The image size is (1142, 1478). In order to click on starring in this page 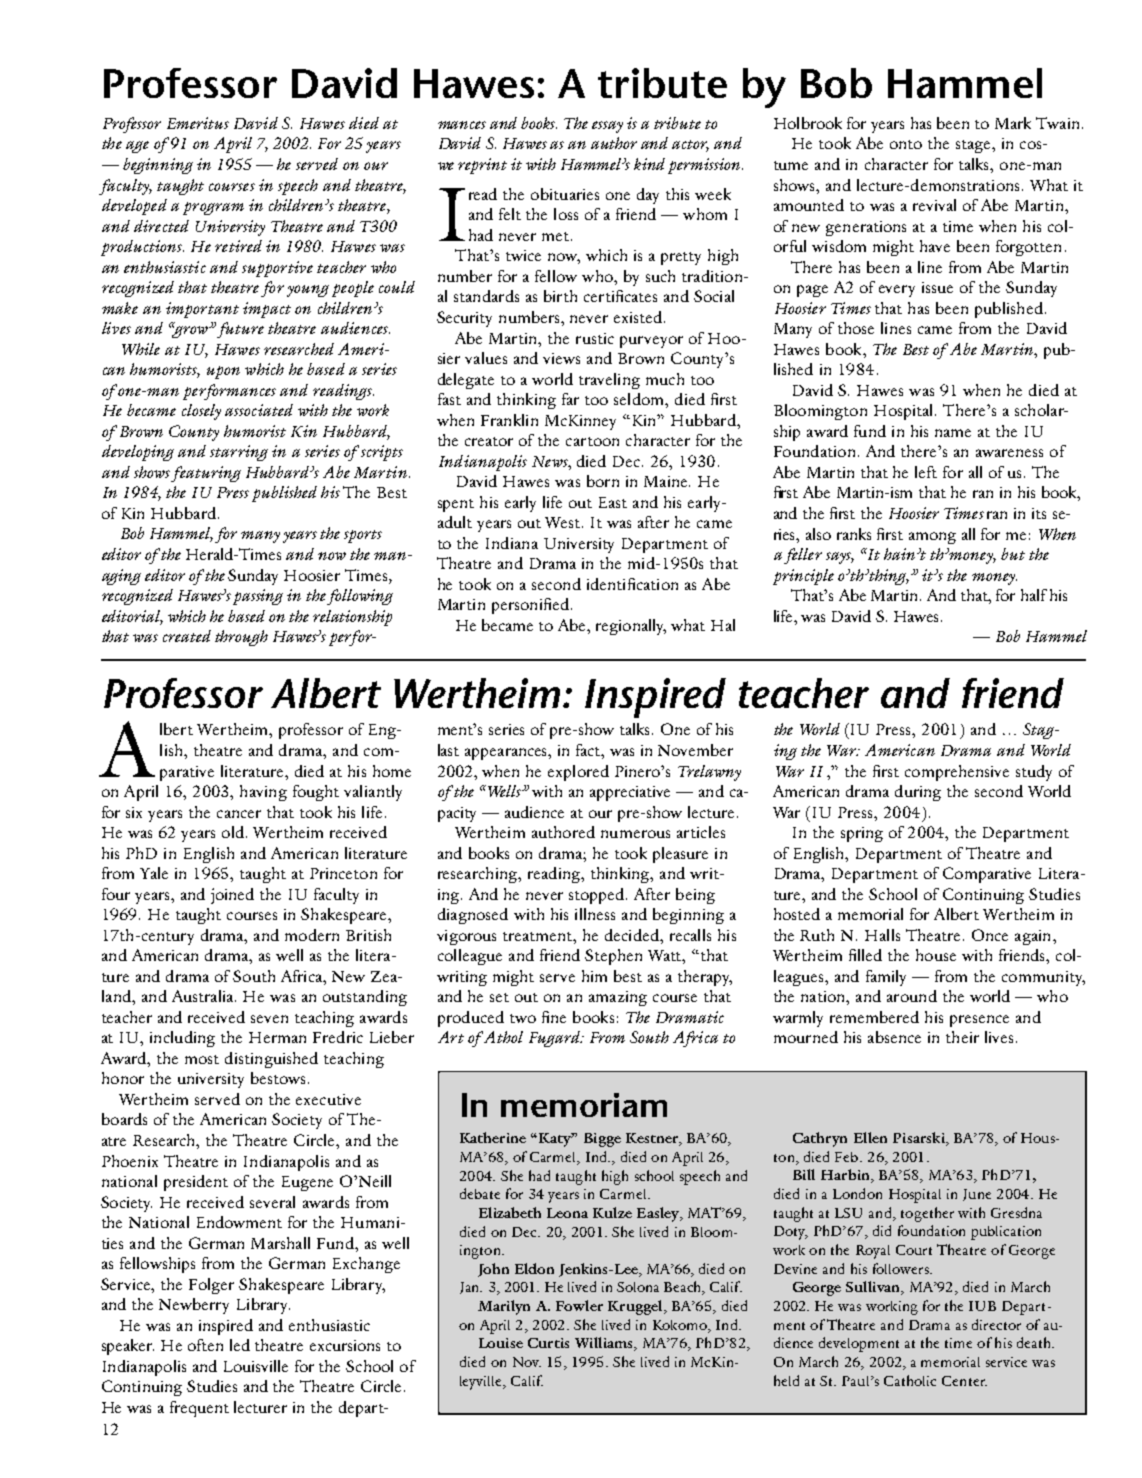, I will do `click(239, 453)`.
